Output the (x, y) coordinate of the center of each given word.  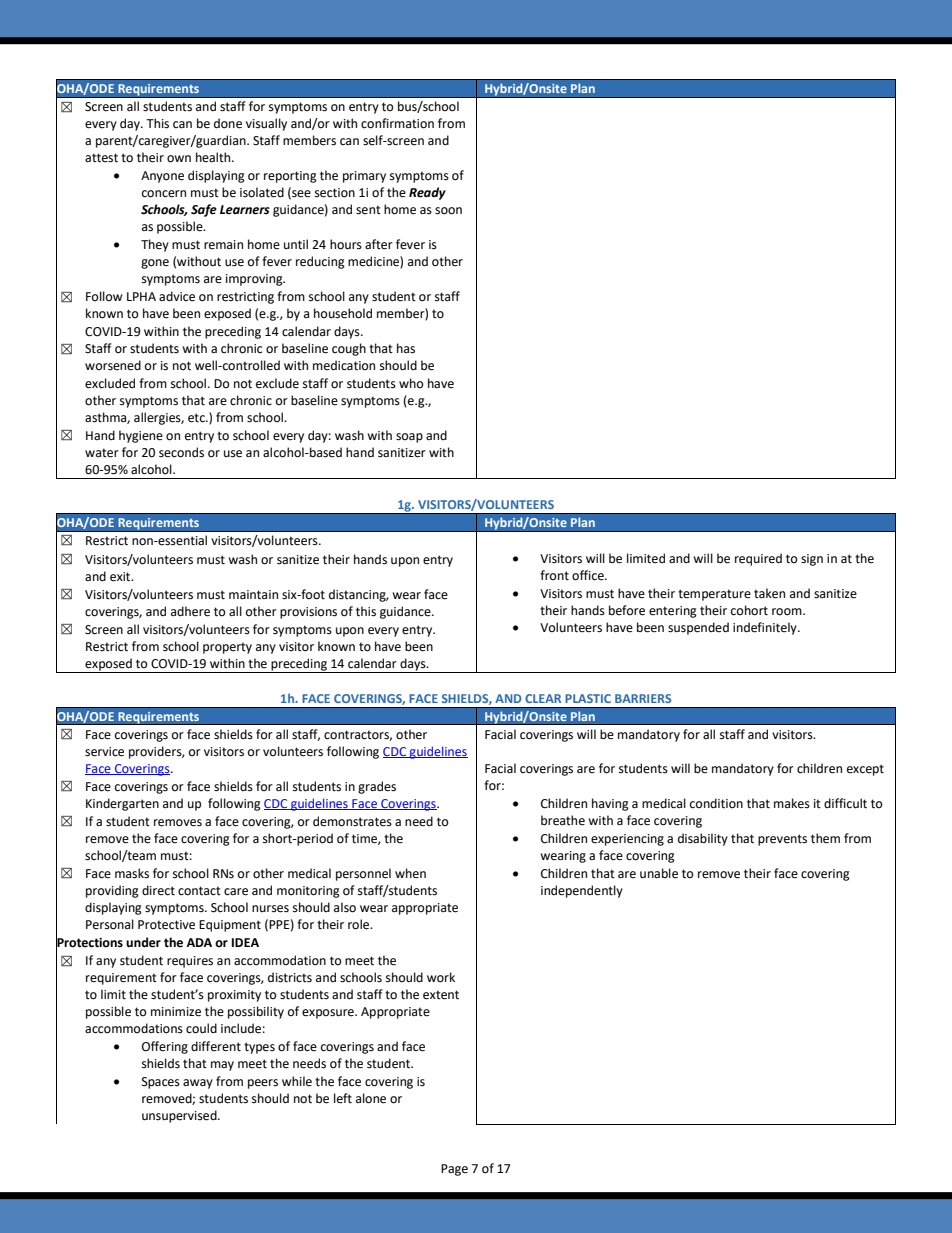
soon (448, 211)
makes (792, 803)
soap (409, 438)
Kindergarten (122, 804)
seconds (181, 452)
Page (454, 1170)
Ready (427, 193)
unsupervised (180, 1116)
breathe (563, 820)
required (758, 559)
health (214, 157)
